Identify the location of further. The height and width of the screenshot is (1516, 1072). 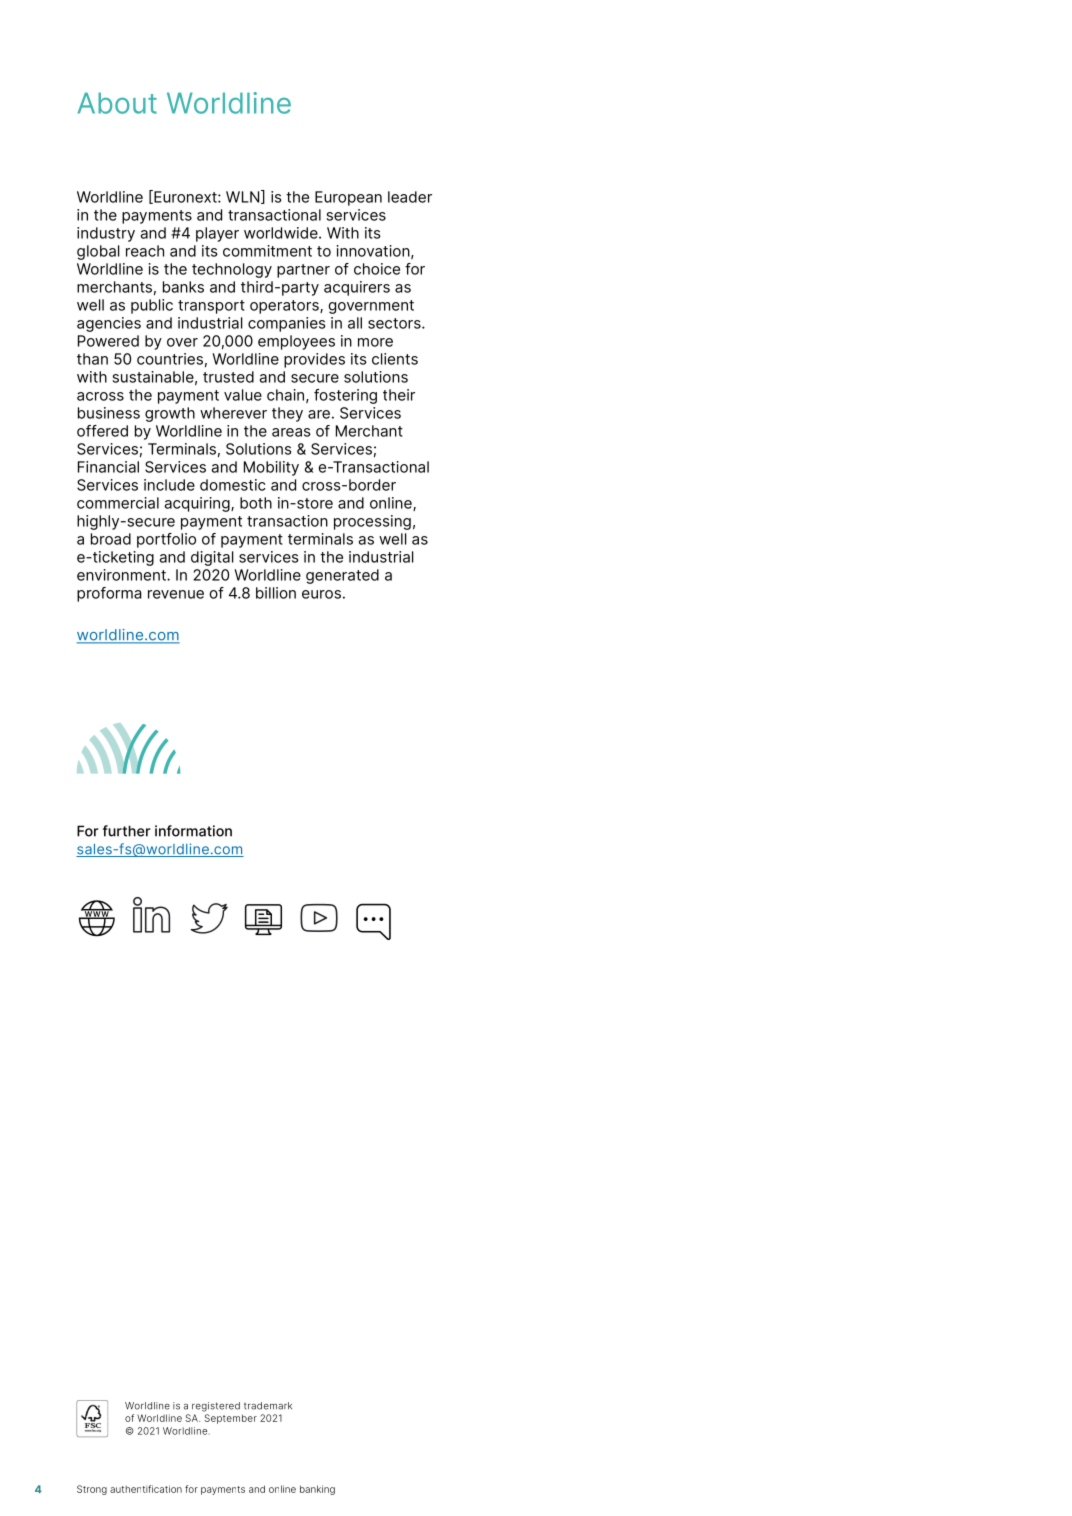
(126, 831).
